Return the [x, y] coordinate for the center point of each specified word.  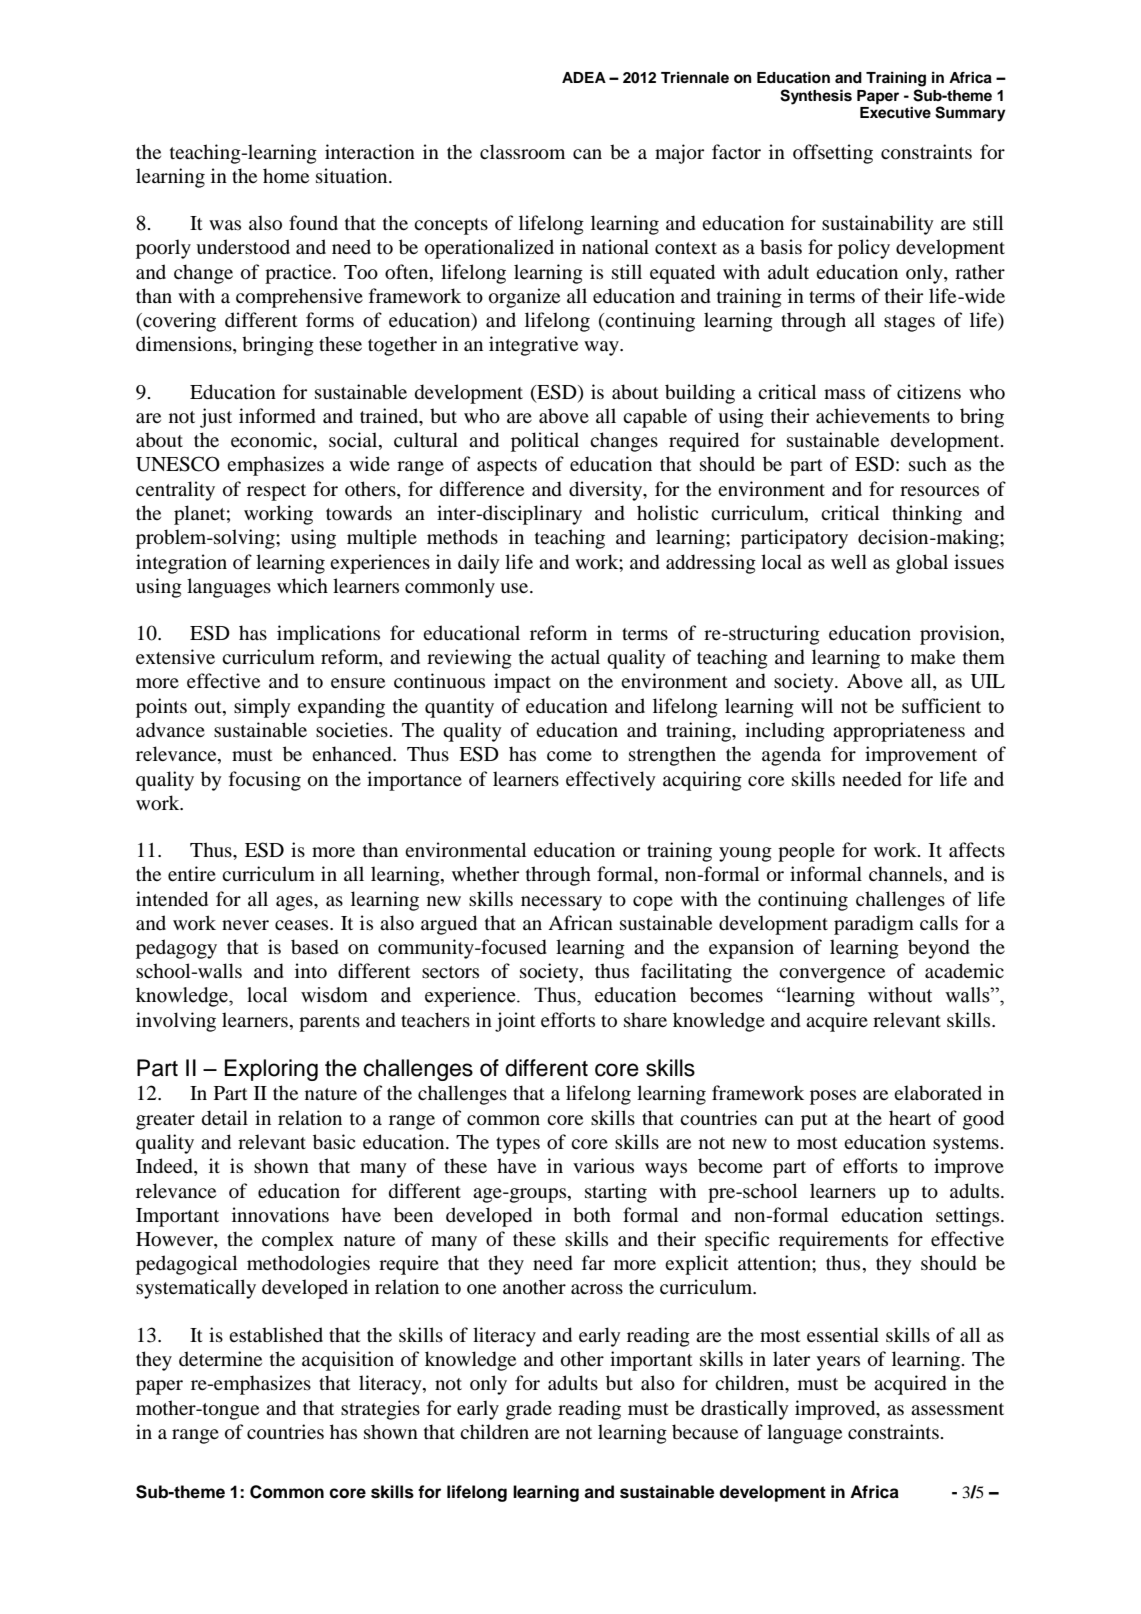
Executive [895, 111]
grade [529, 1410]
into [311, 971]
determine [220, 1358]
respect [276, 492]
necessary [561, 903]
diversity [607, 491]
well [849, 561]
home [286, 176]
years [838, 1363]
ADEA [584, 77]
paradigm [874, 925]
